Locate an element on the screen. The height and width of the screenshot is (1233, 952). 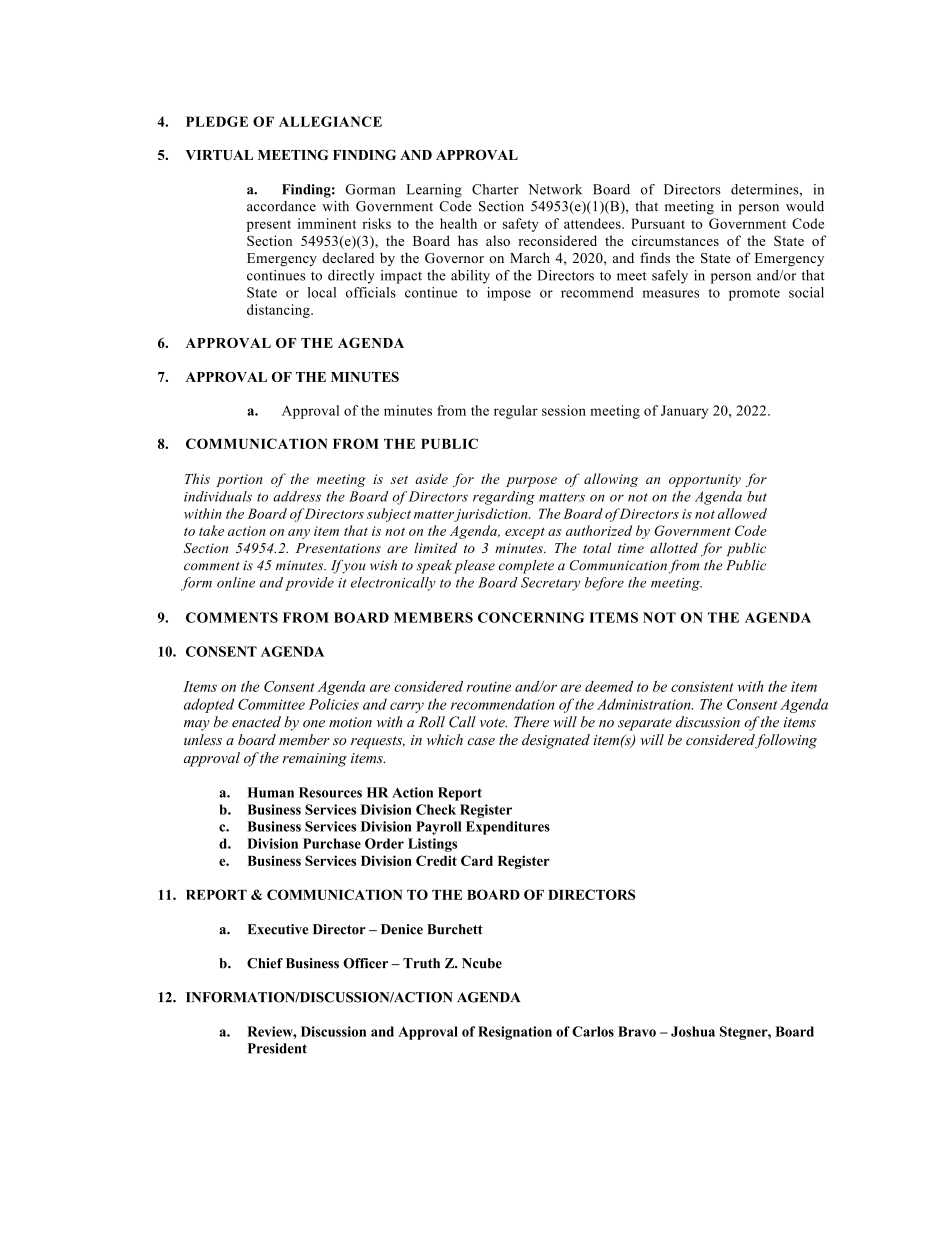
following is located at coordinates (786, 741).
